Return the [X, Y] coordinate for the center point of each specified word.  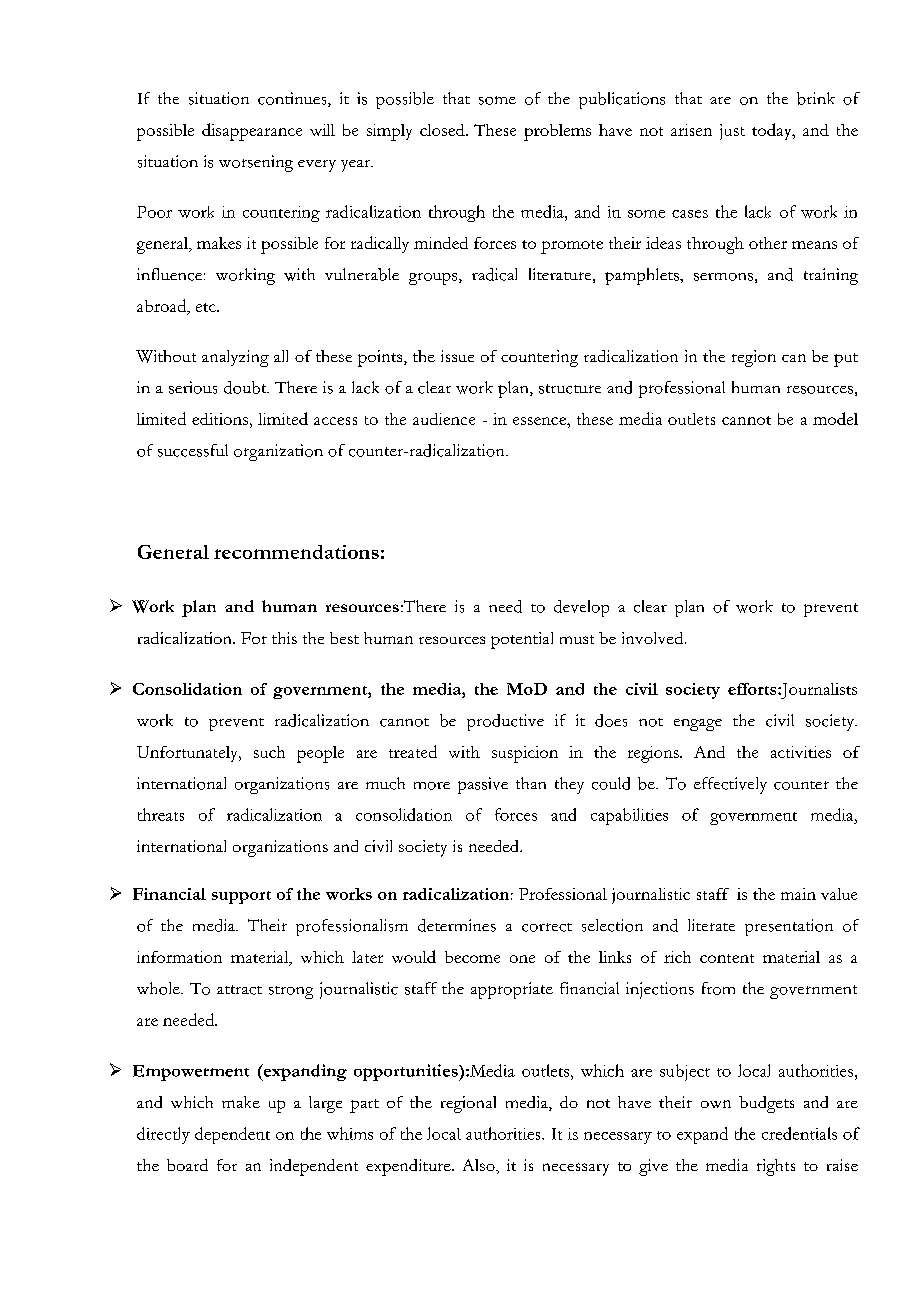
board [187, 1165]
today [773, 131]
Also [480, 1165]
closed [443, 130]
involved [654, 638]
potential [522, 640]
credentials [799, 1133]
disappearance [252, 132]
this [284, 638]
